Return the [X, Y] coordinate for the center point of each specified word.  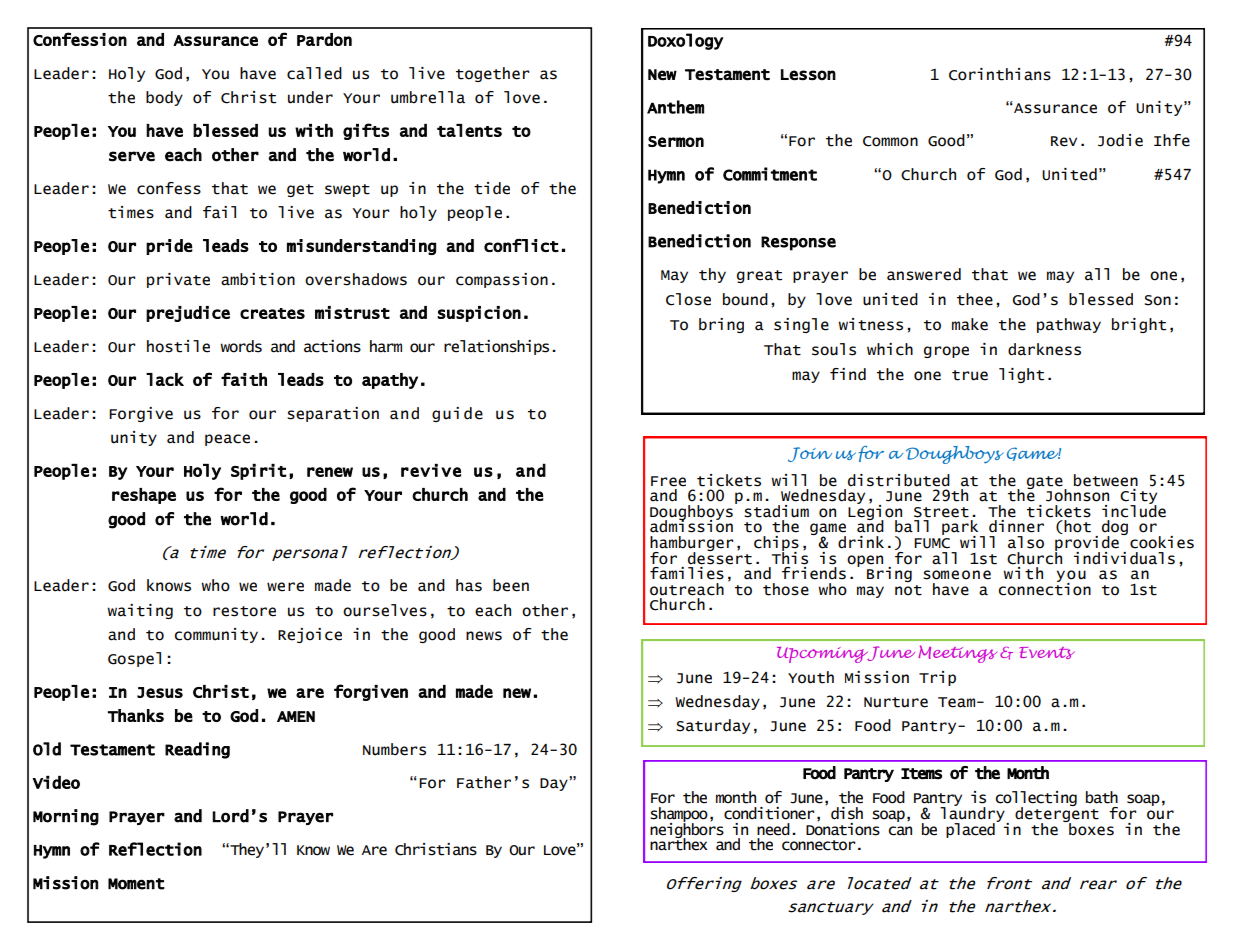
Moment [136, 884]
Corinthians [1000, 74]
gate [1046, 483]
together [492, 74]
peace [227, 440]
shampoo [679, 815]
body [164, 98]
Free [668, 481]
